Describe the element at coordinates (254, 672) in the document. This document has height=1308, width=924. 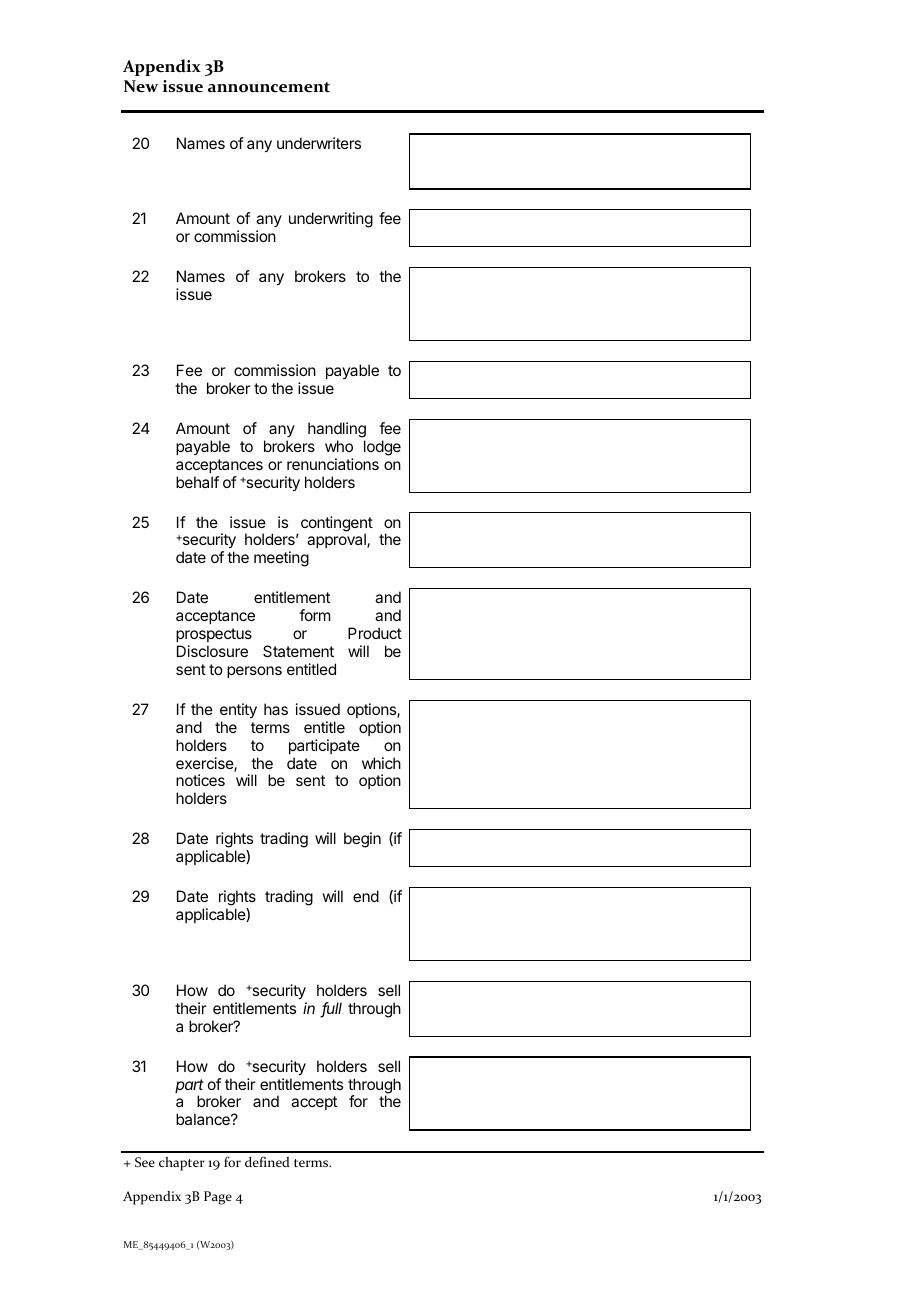
I see `persons` at that location.
